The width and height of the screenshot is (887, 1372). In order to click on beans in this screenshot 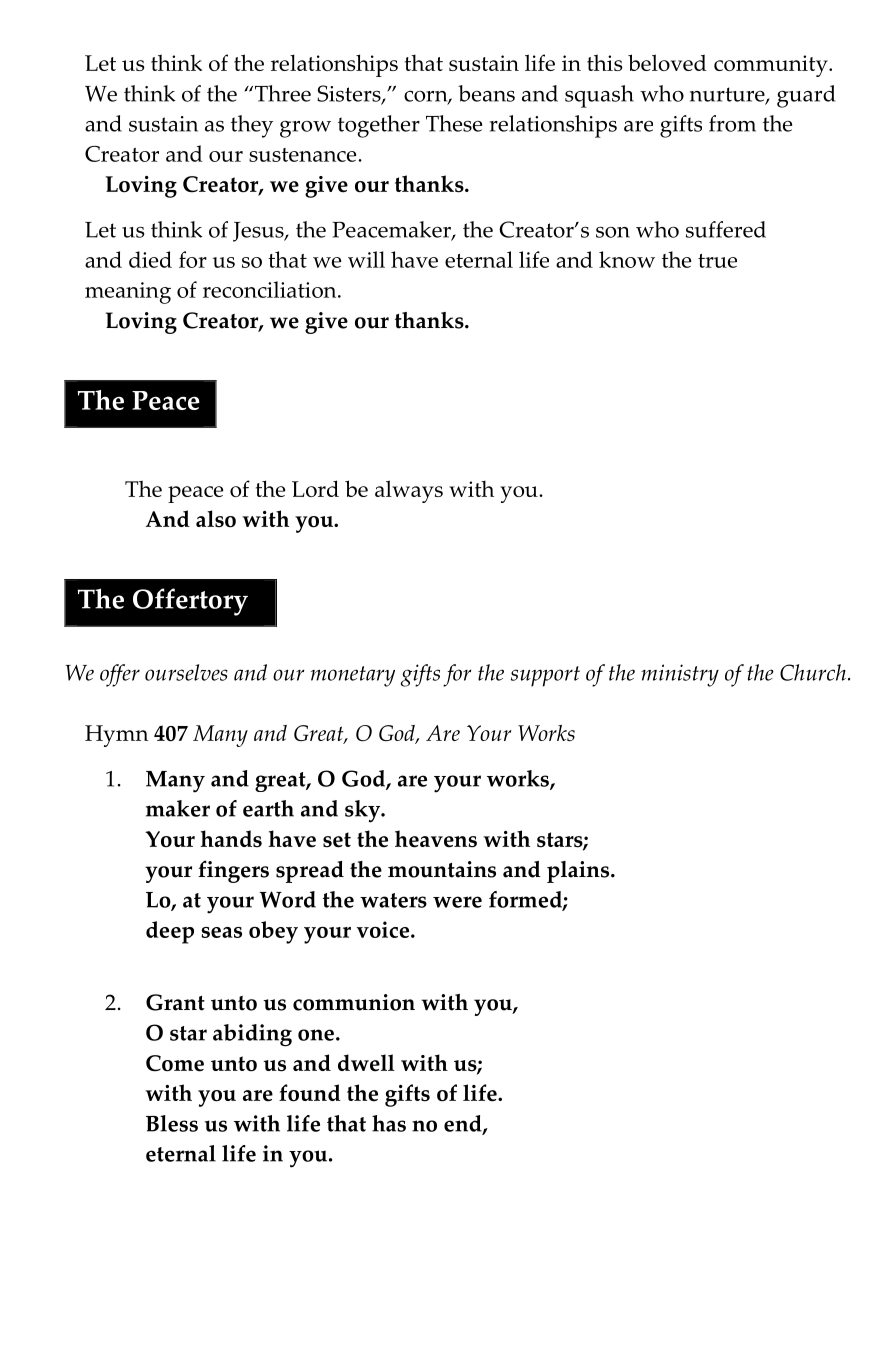, I will do `click(486, 93)`.
